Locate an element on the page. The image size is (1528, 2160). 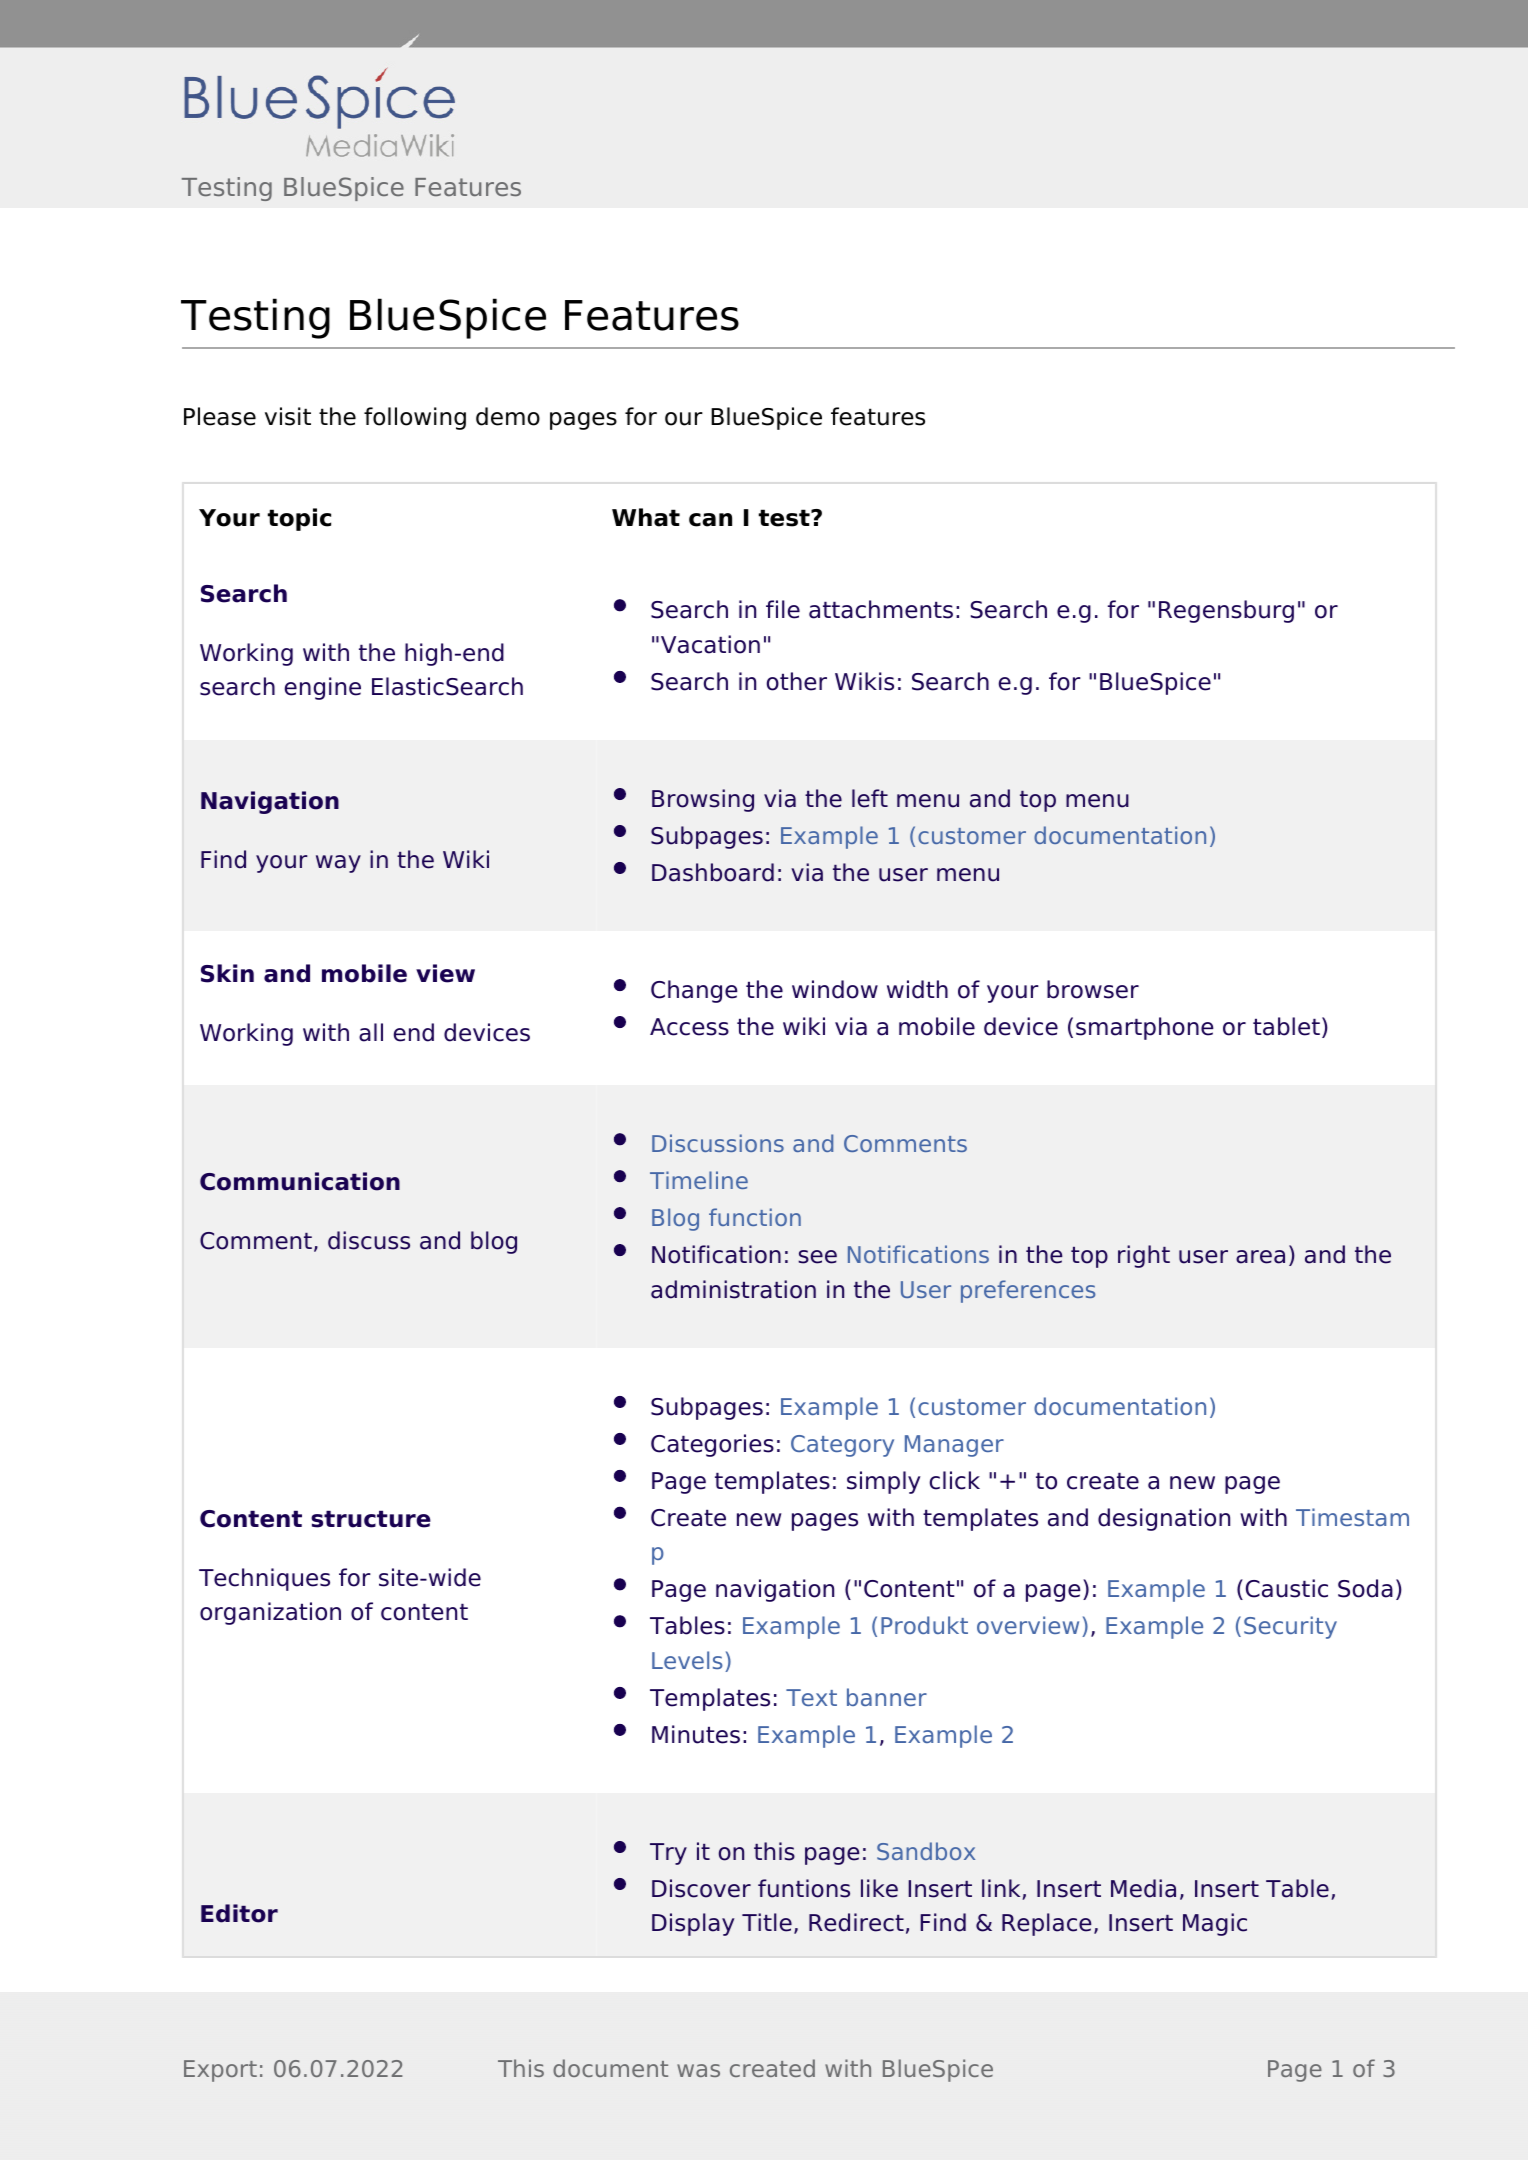
left is located at coordinates (870, 798).
